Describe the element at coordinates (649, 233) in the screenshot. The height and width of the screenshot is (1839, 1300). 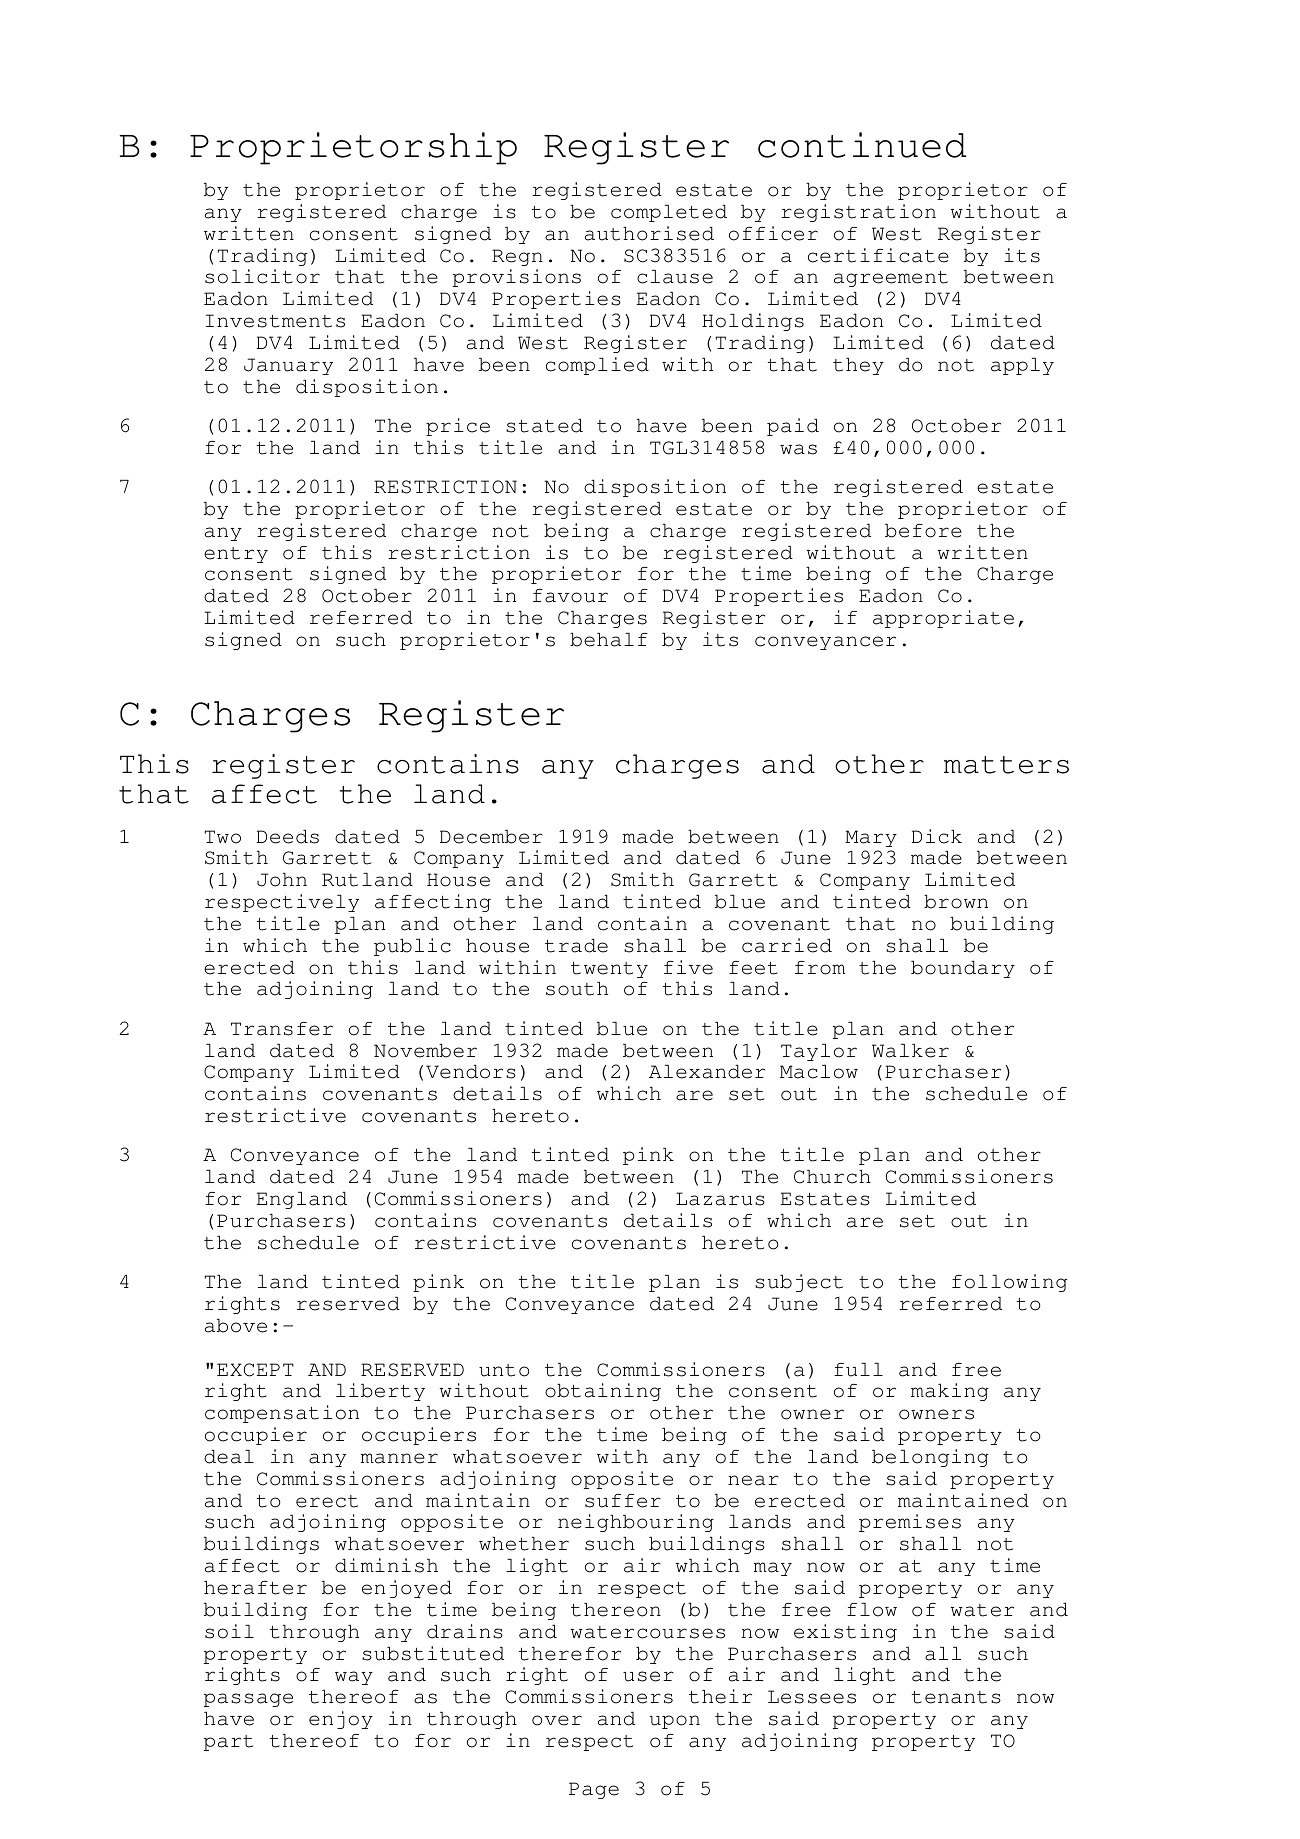
I see `authorised` at that location.
